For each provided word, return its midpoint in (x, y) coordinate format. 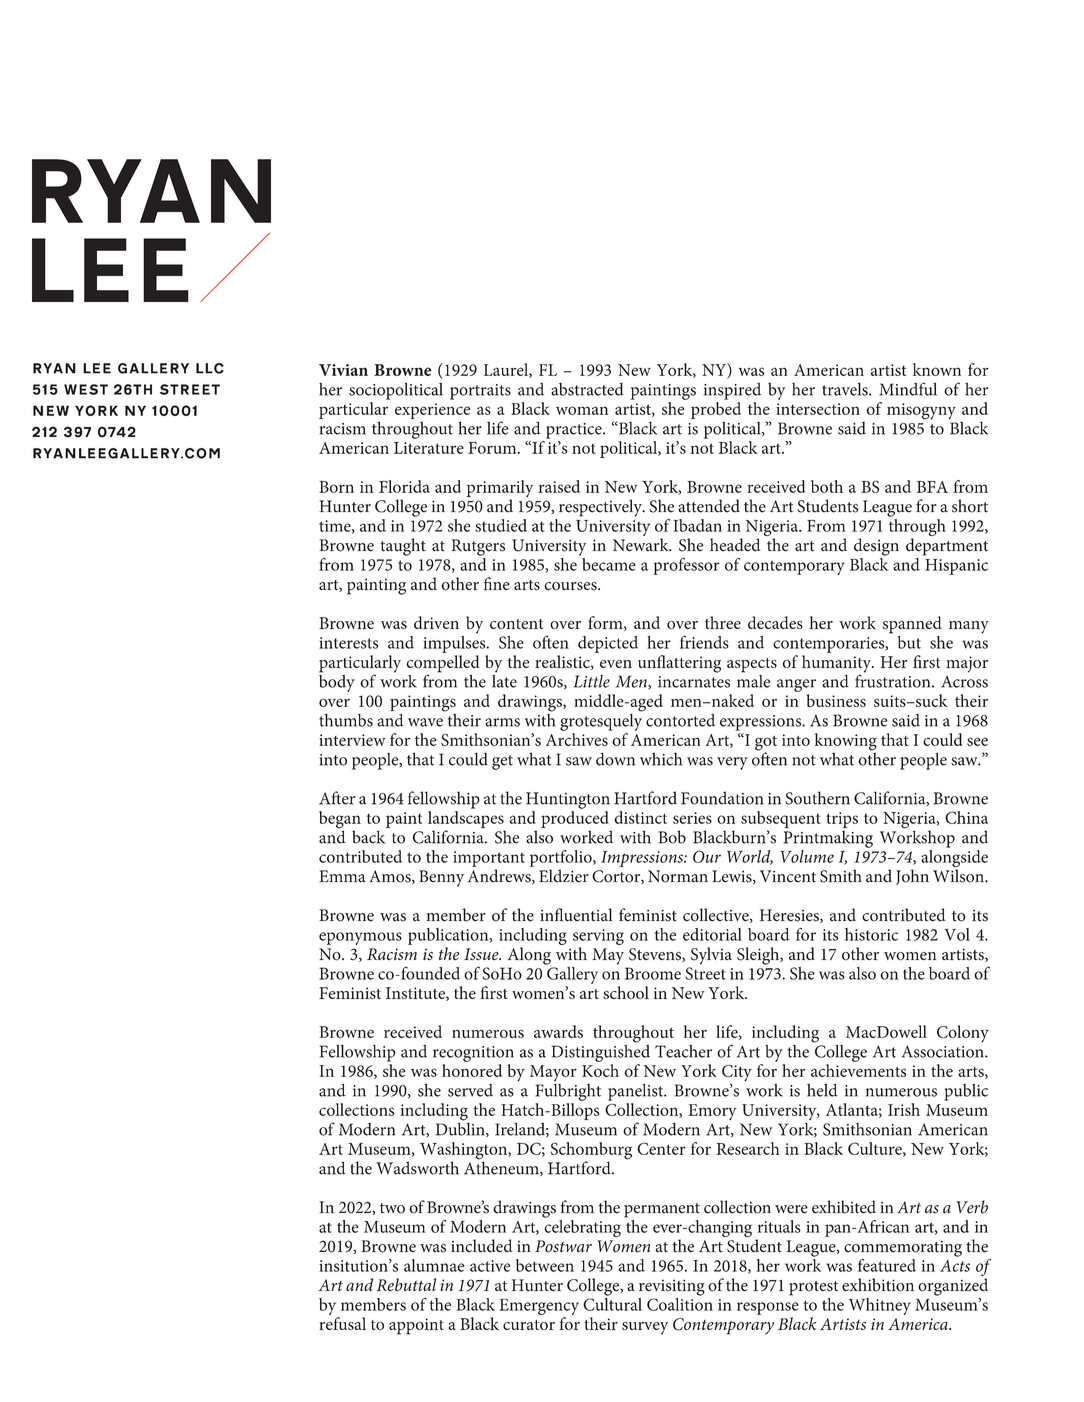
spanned (912, 625)
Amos (391, 877)
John (912, 877)
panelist (637, 1092)
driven (436, 622)
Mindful (908, 389)
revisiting (672, 1287)
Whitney (880, 1306)
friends (704, 642)
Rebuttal (406, 1284)
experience (432, 411)
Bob (672, 837)
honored (472, 1070)
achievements (858, 1070)
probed (716, 410)
